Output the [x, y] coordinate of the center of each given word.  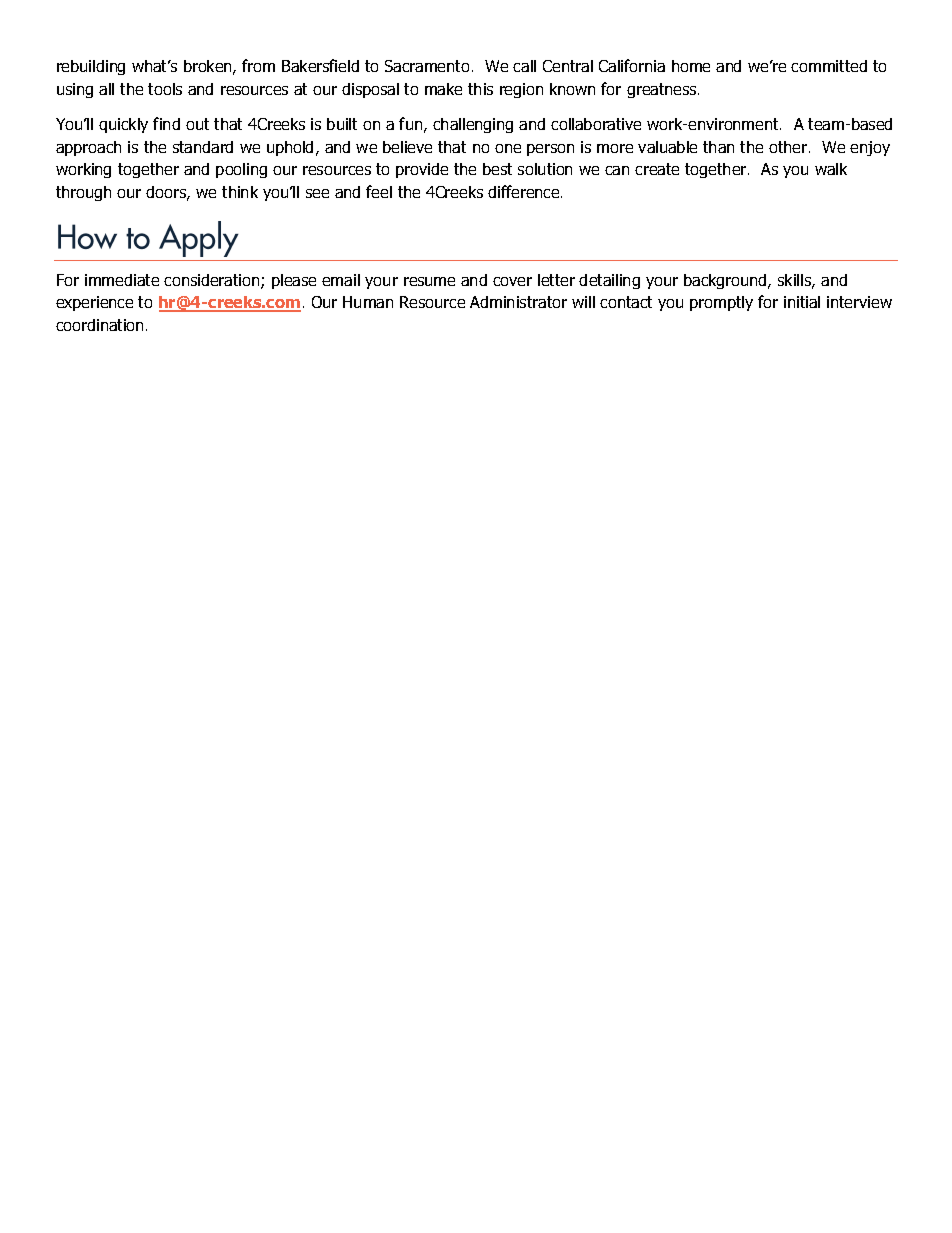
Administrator [518, 302]
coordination [99, 325]
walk [831, 169]
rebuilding [91, 67]
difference [525, 191]
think [240, 192]
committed [829, 66]
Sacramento [427, 66]
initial [802, 302]
